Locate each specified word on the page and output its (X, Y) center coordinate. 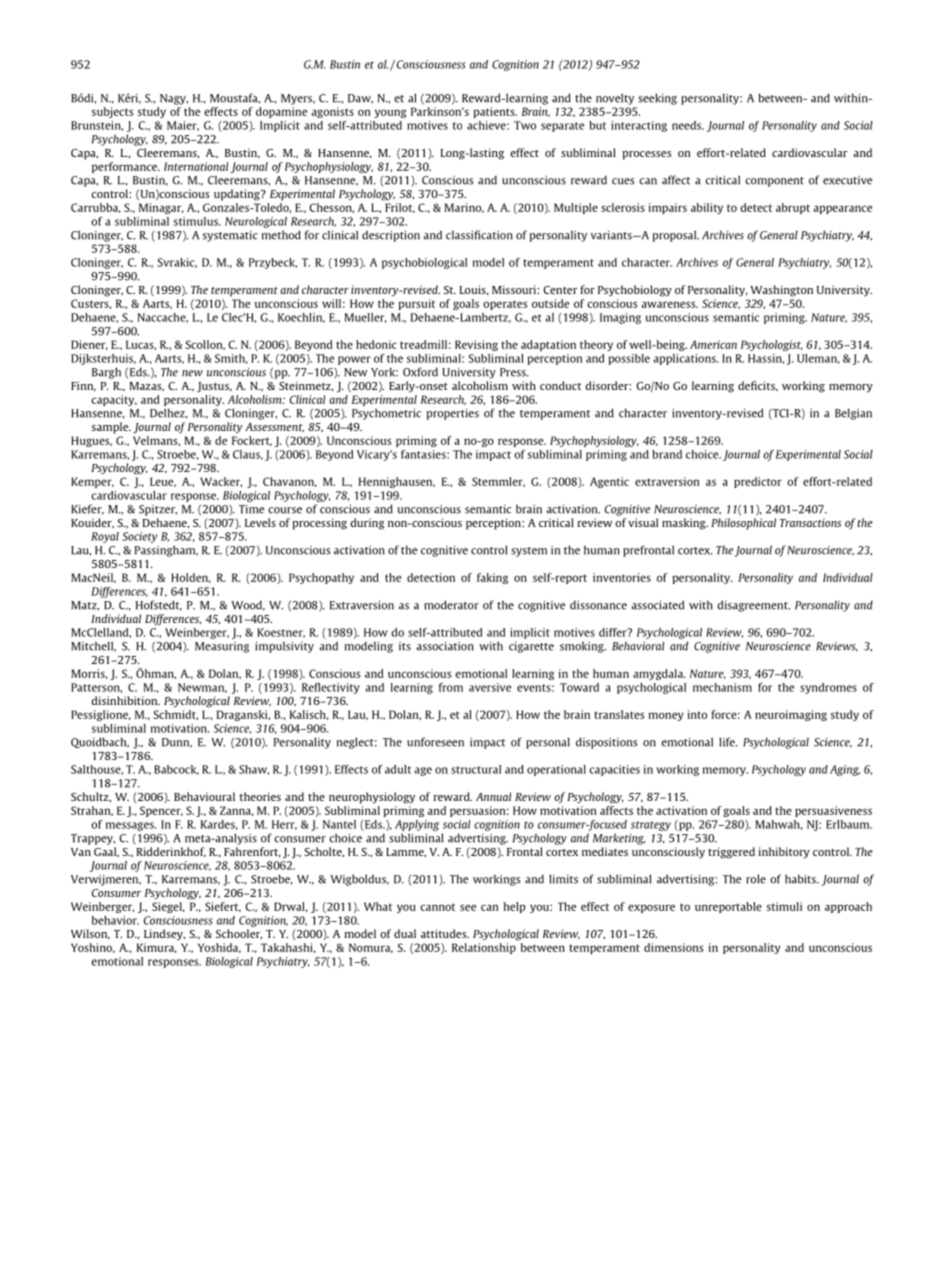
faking (492, 578)
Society (139, 537)
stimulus (197, 221)
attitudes (445, 933)
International (196, 166)
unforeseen (435, 742)
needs (688, 125)
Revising (476, 345)
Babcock (176, 770)
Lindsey (164, 934)
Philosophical (743, 524)
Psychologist (772, 345)
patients (495, 112)
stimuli (784, 906)
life (728, 742)
